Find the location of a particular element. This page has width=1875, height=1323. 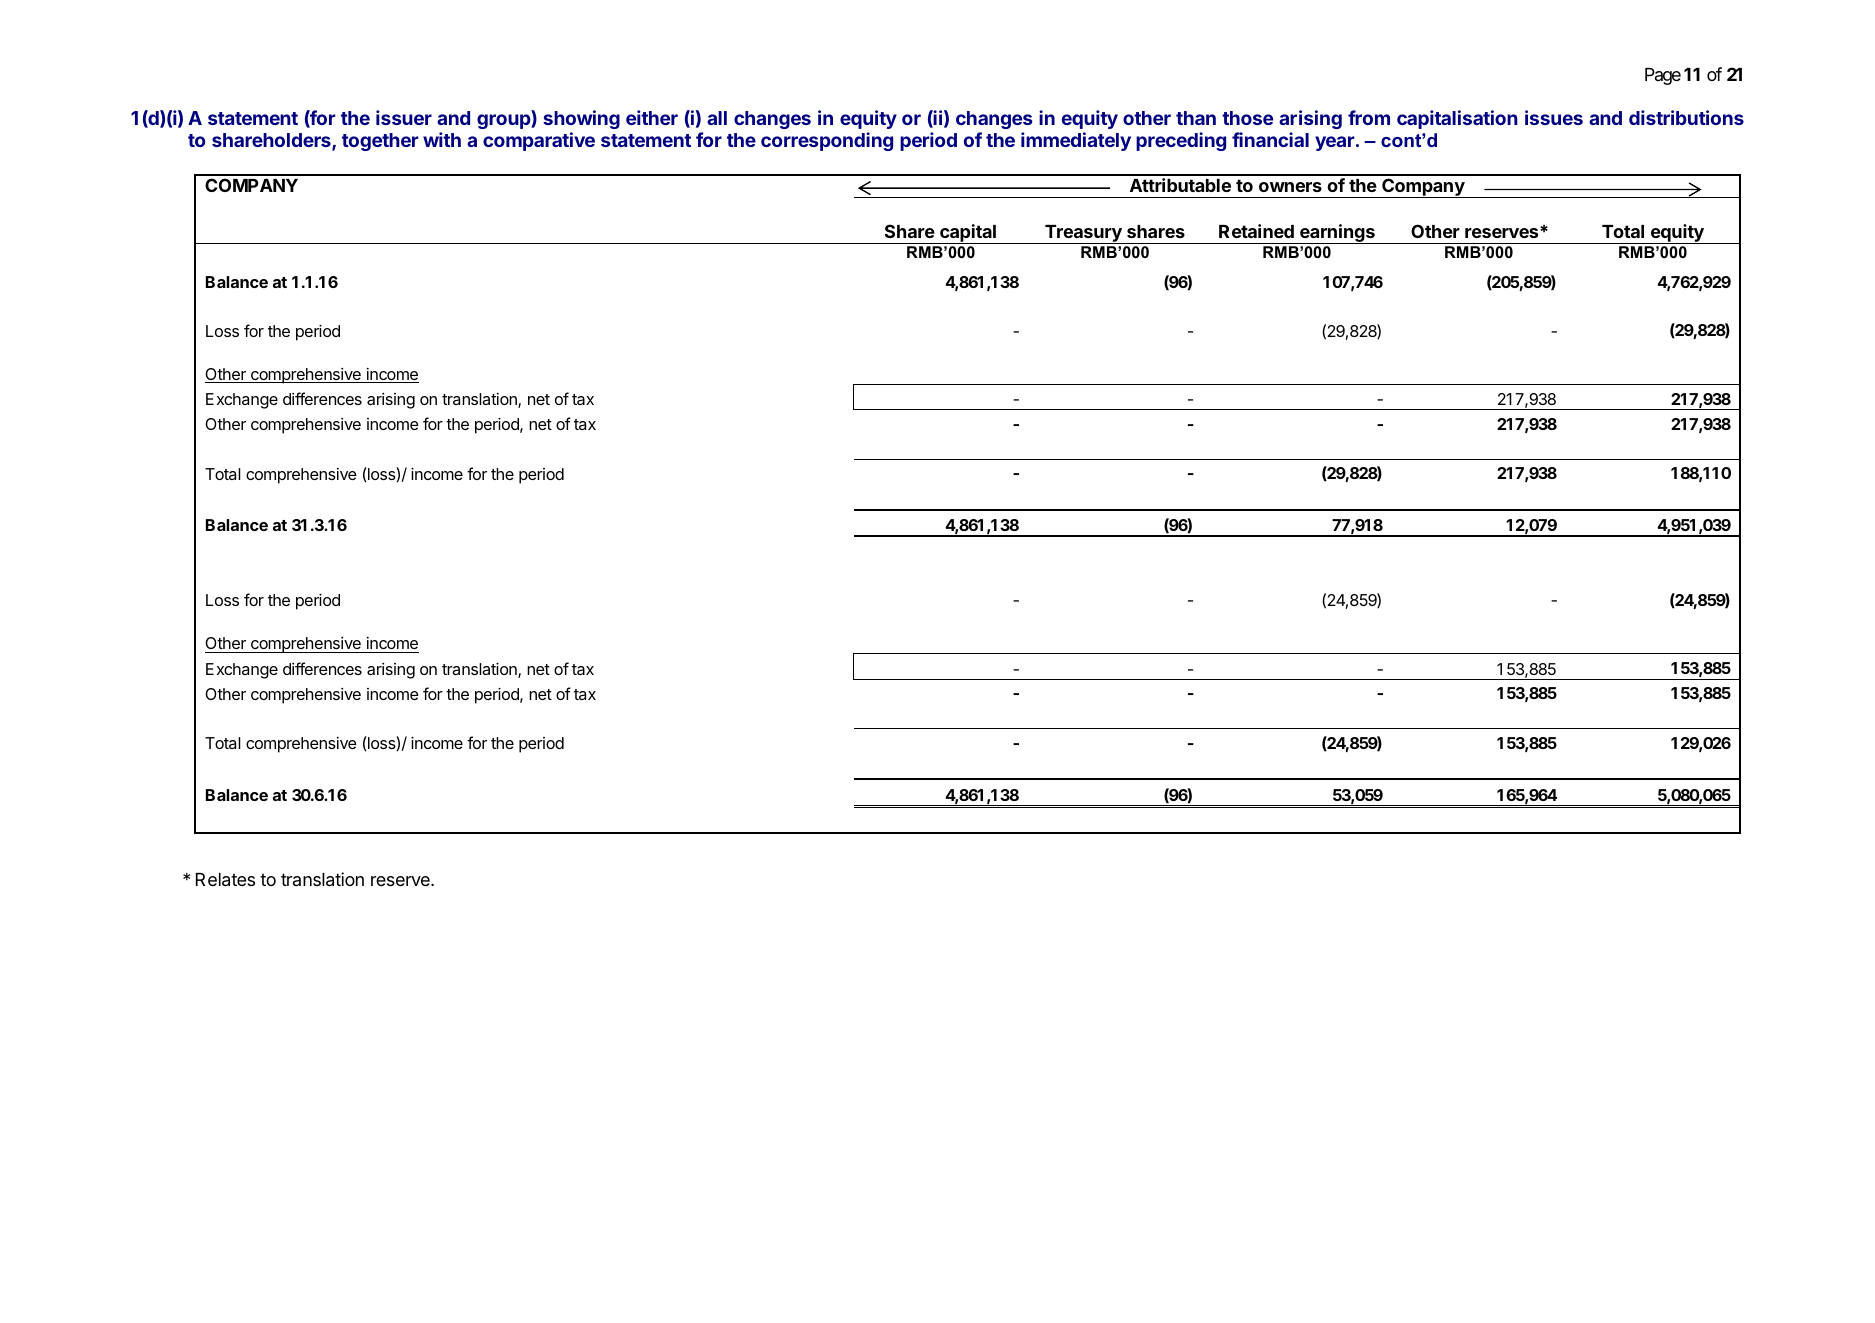

Retained is located at coordinates (1256, 231).
